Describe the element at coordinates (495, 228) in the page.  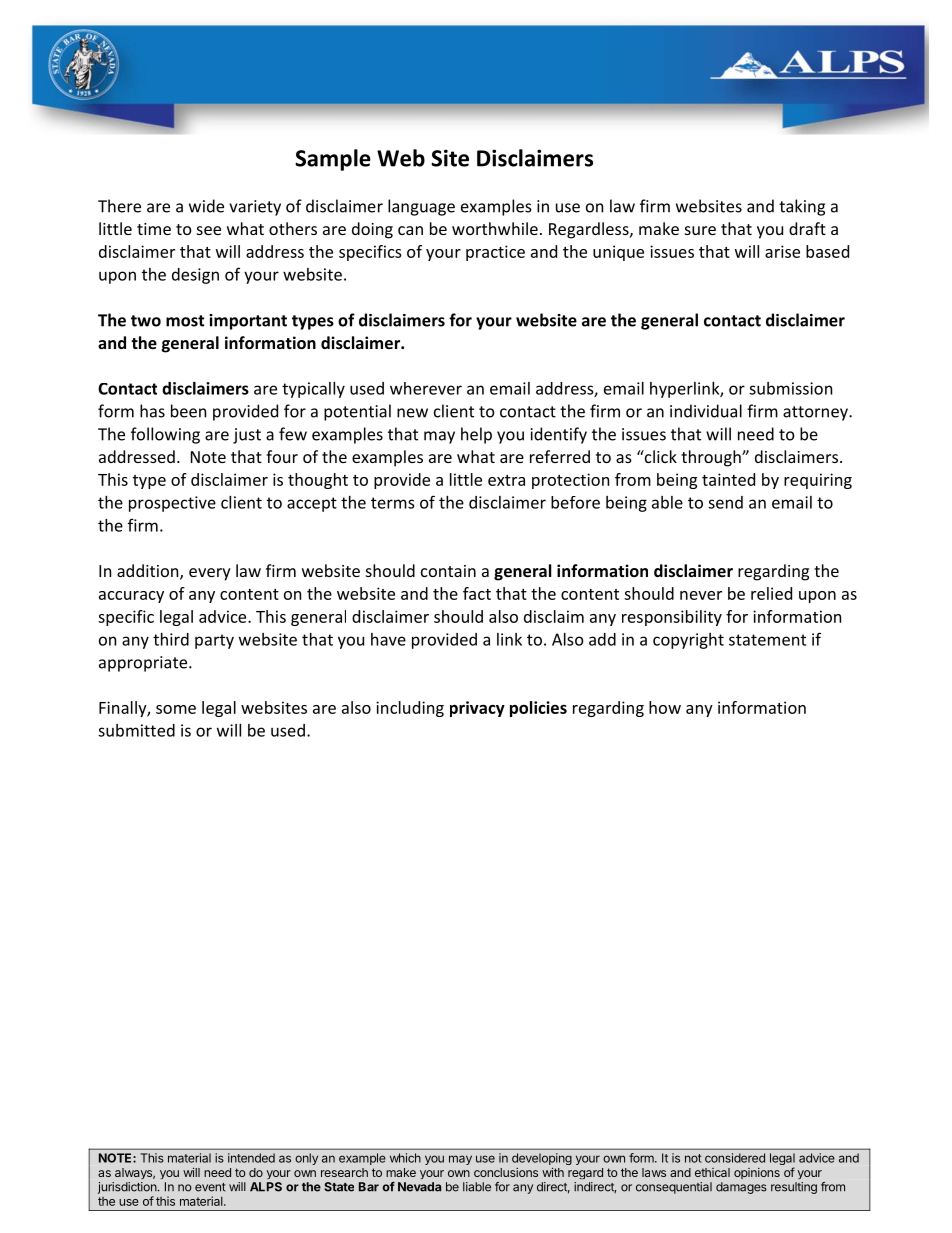
I see `worthwhile` at that location.
